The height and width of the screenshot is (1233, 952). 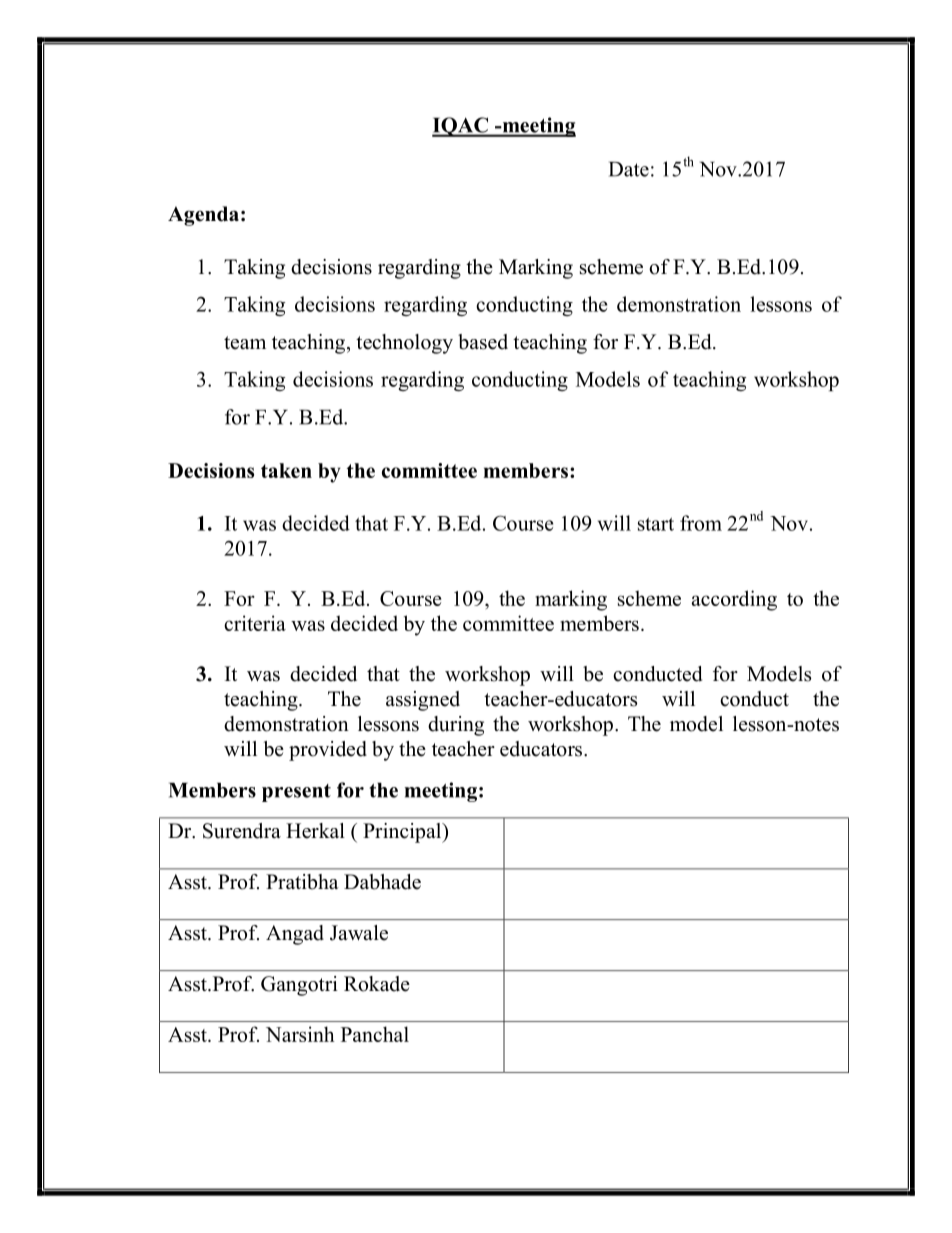 I want to click on Date, so click(x=629, y=169).
